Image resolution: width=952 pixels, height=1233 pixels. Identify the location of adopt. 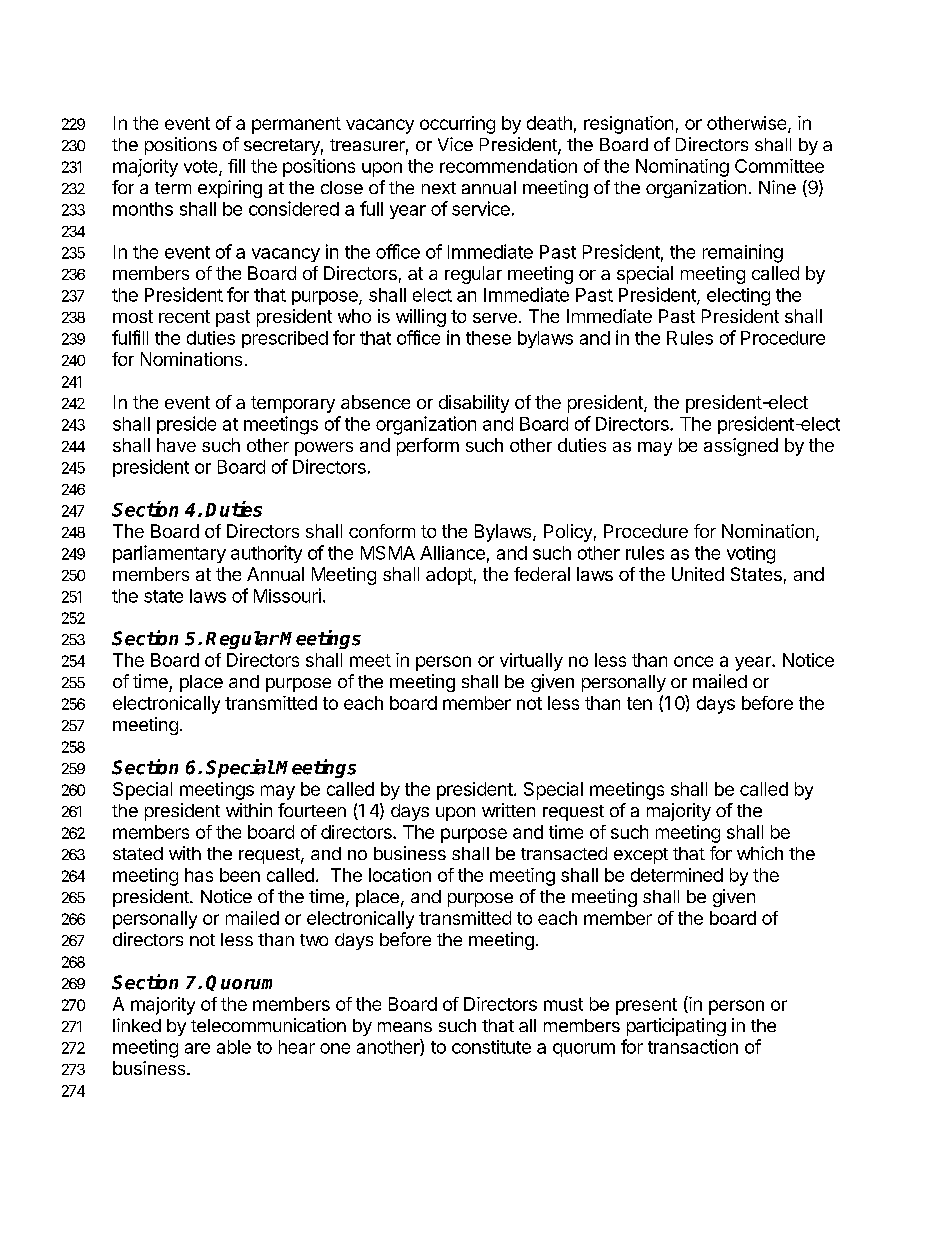
(449, 576).
